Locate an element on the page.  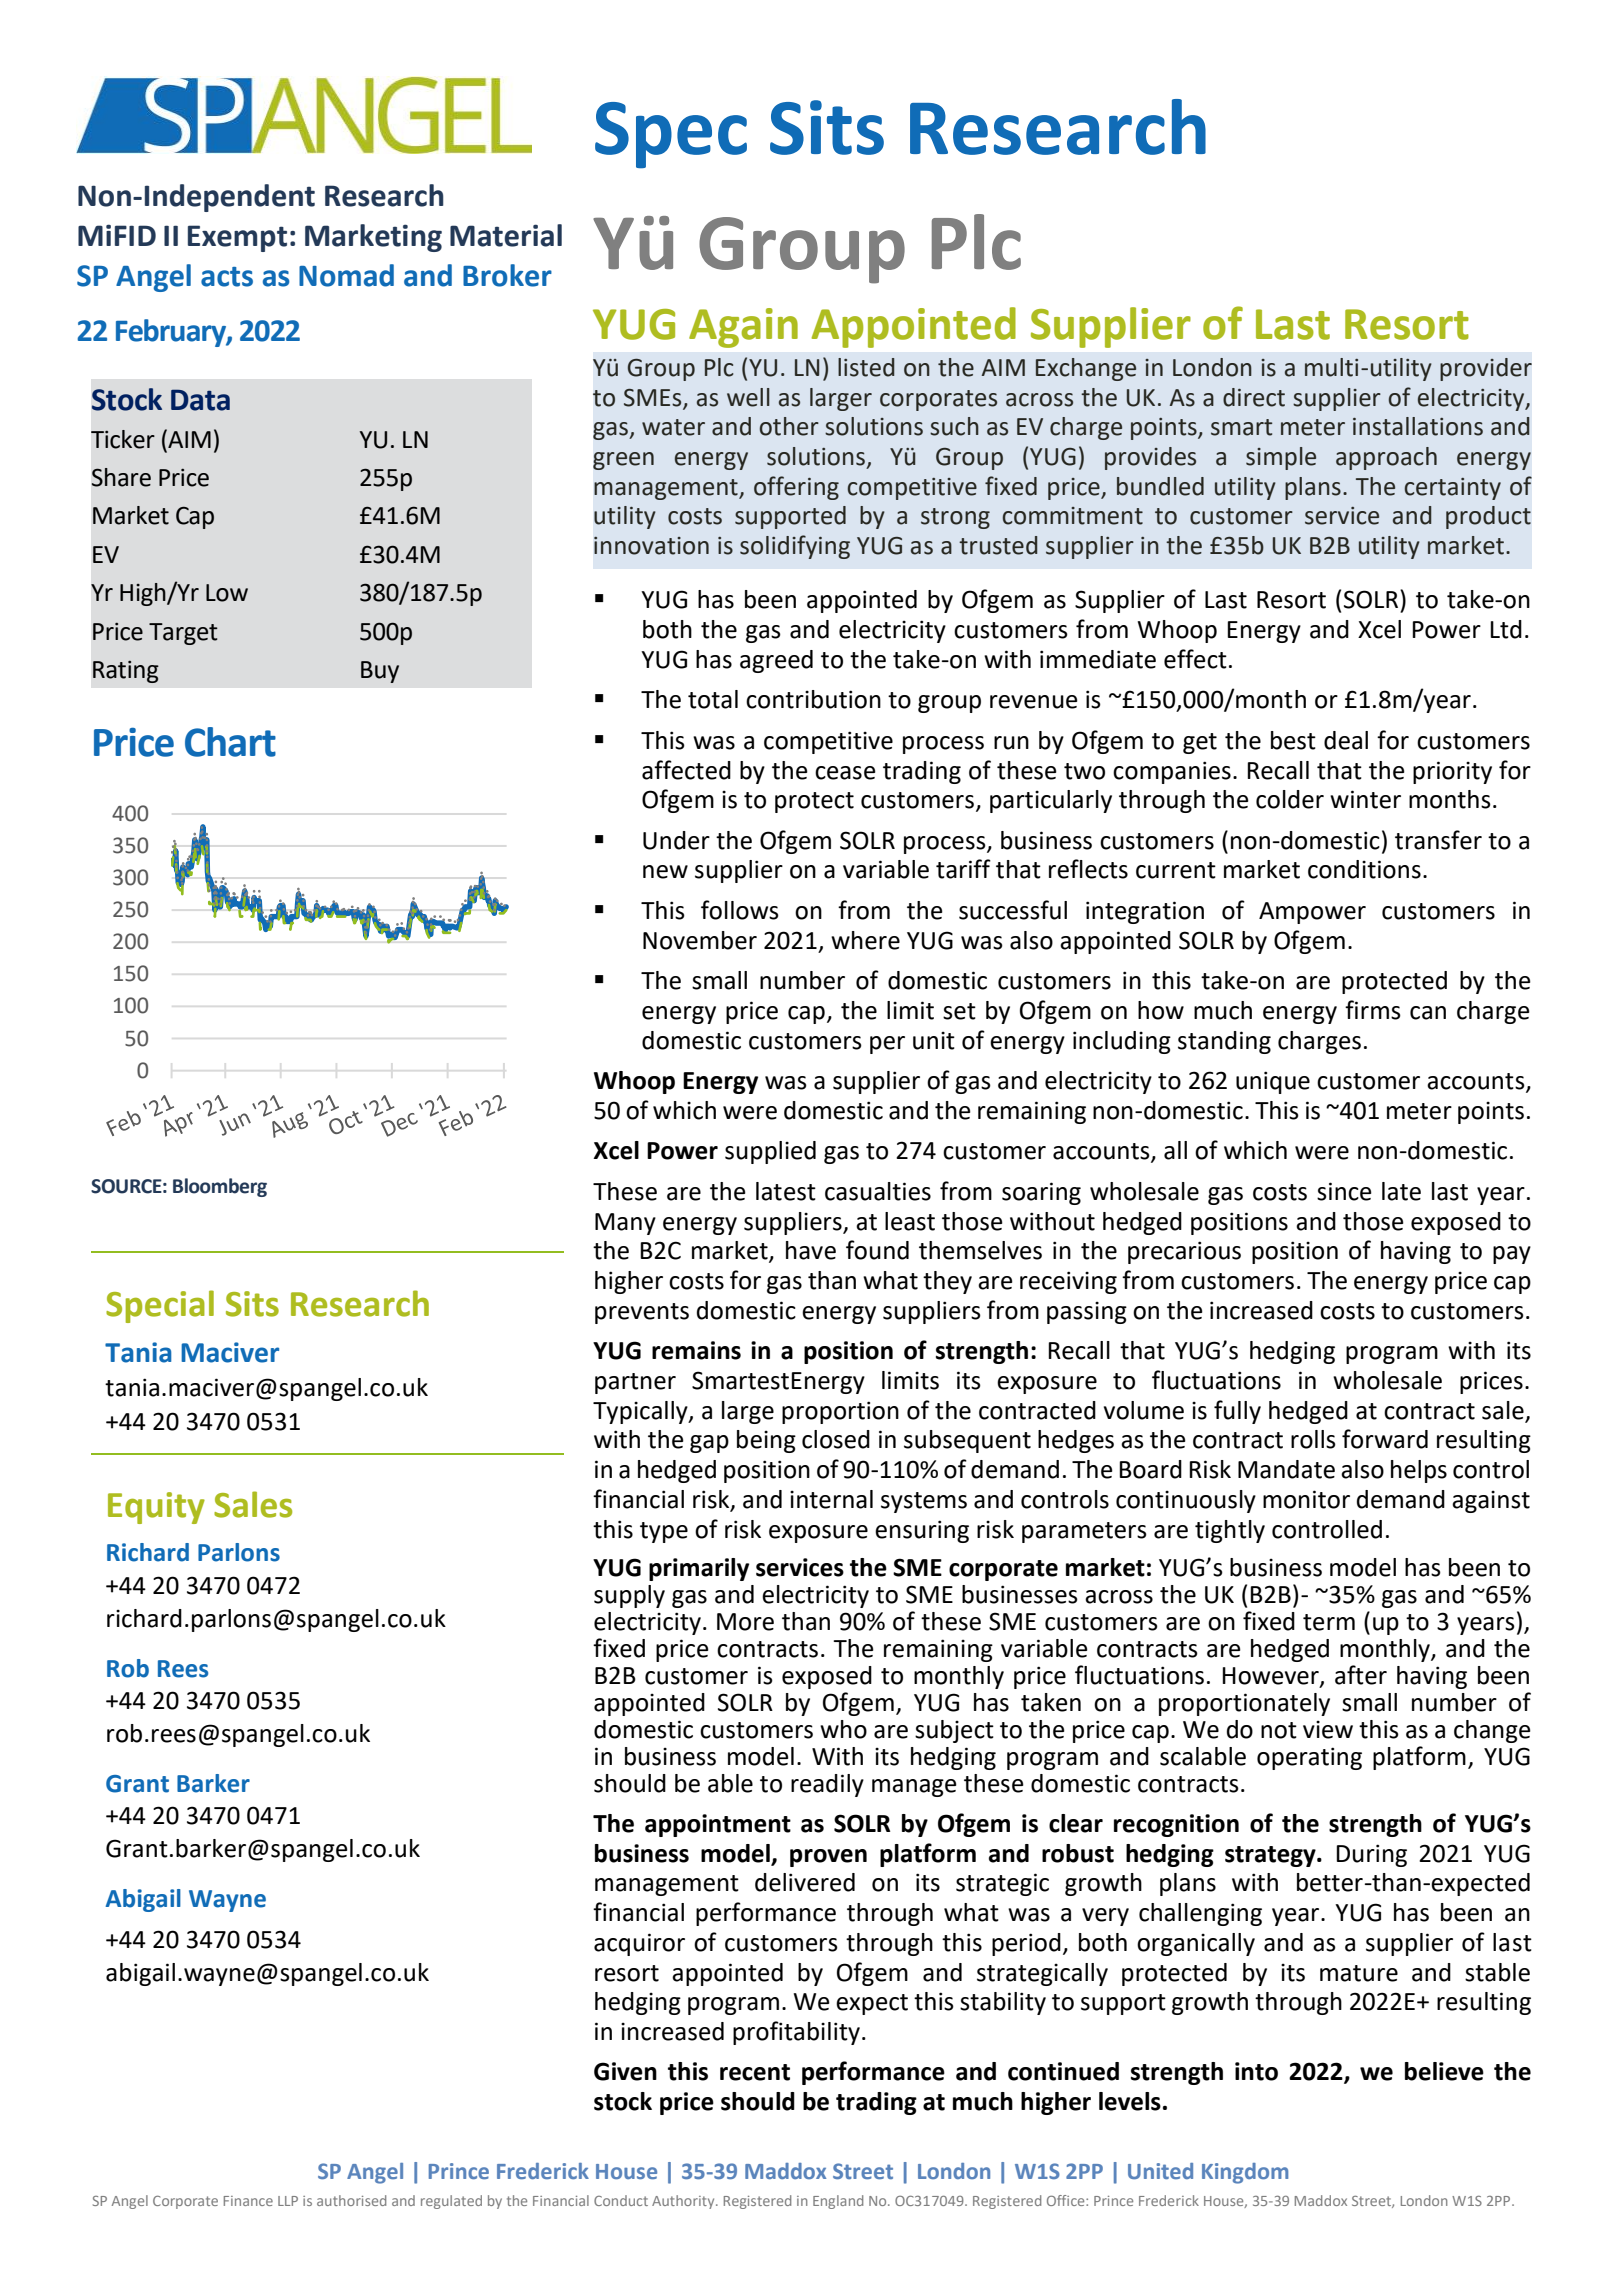
monitor is located at coordinates (1306, 1499).
